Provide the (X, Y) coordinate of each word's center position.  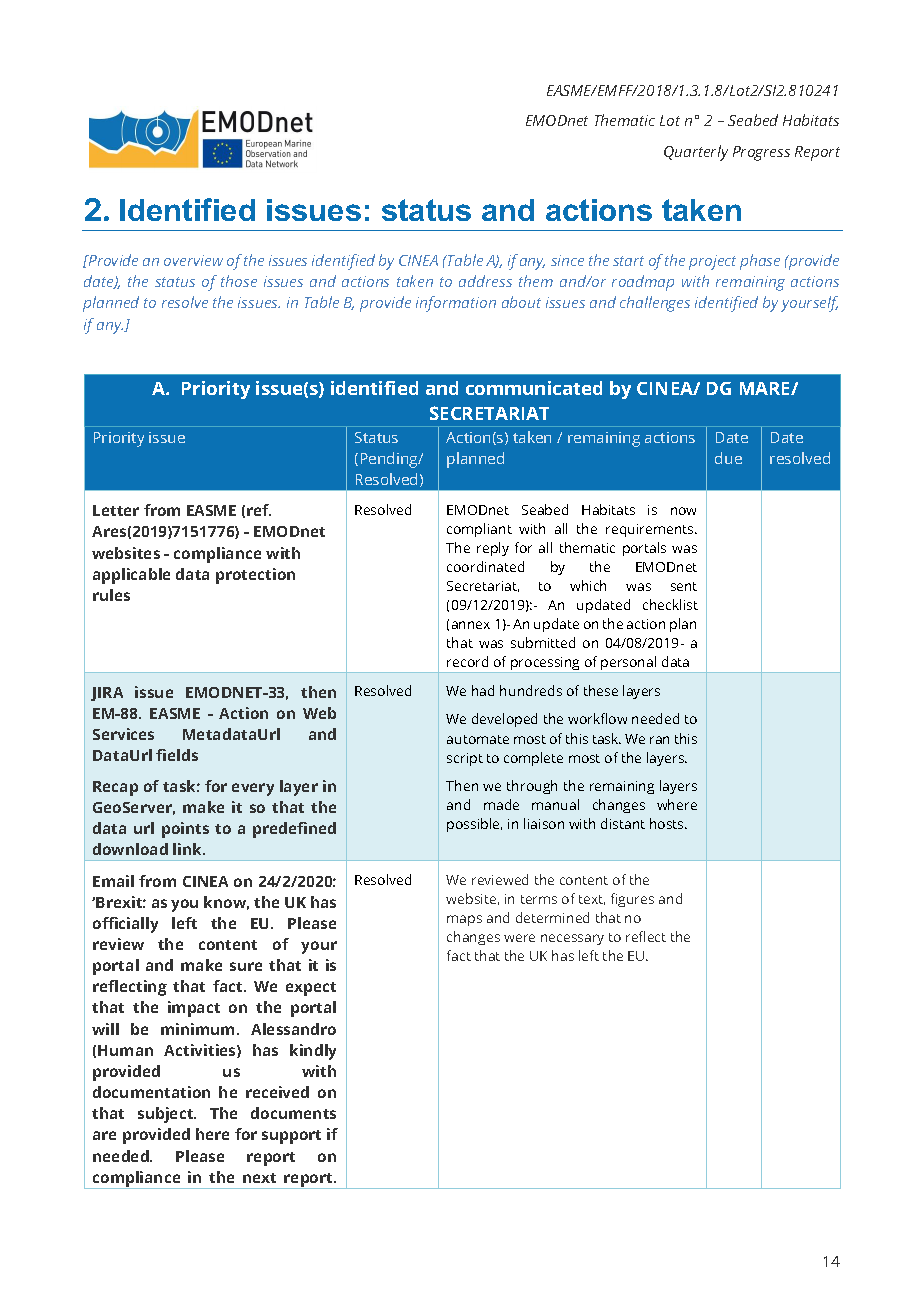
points (185, 830)
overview (193, 260)
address (485, 281)
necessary (572, 939)
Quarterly (696, 153)
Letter (116, 510)
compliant (479, 530)
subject (167, 1115)
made (501, 804)
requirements (651, 530)
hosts (668, 823)
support (291, 1137)
